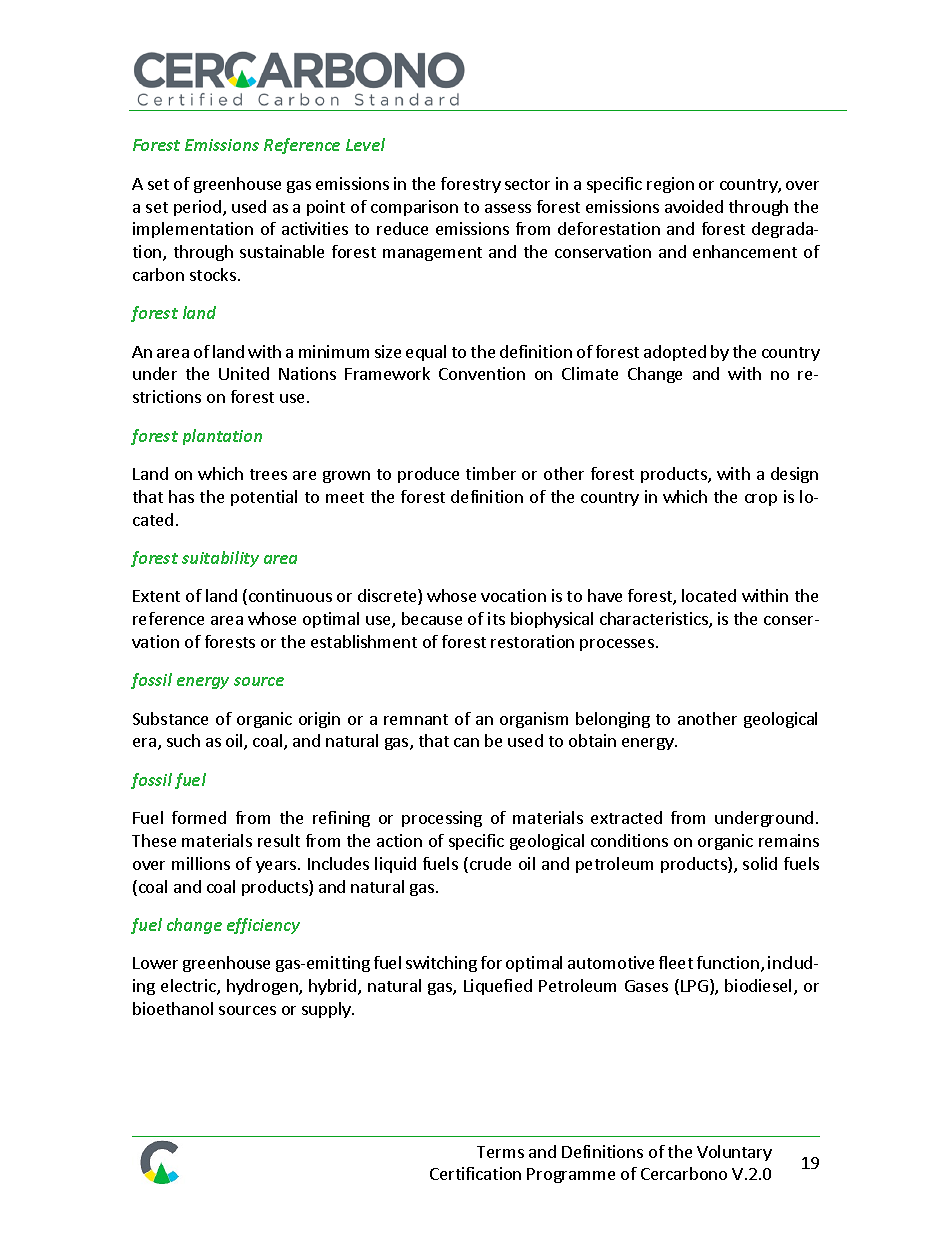 Image resolution: width=952 pixels, height=1233 pixels. I want to click on avoided, so click(694, 206).
